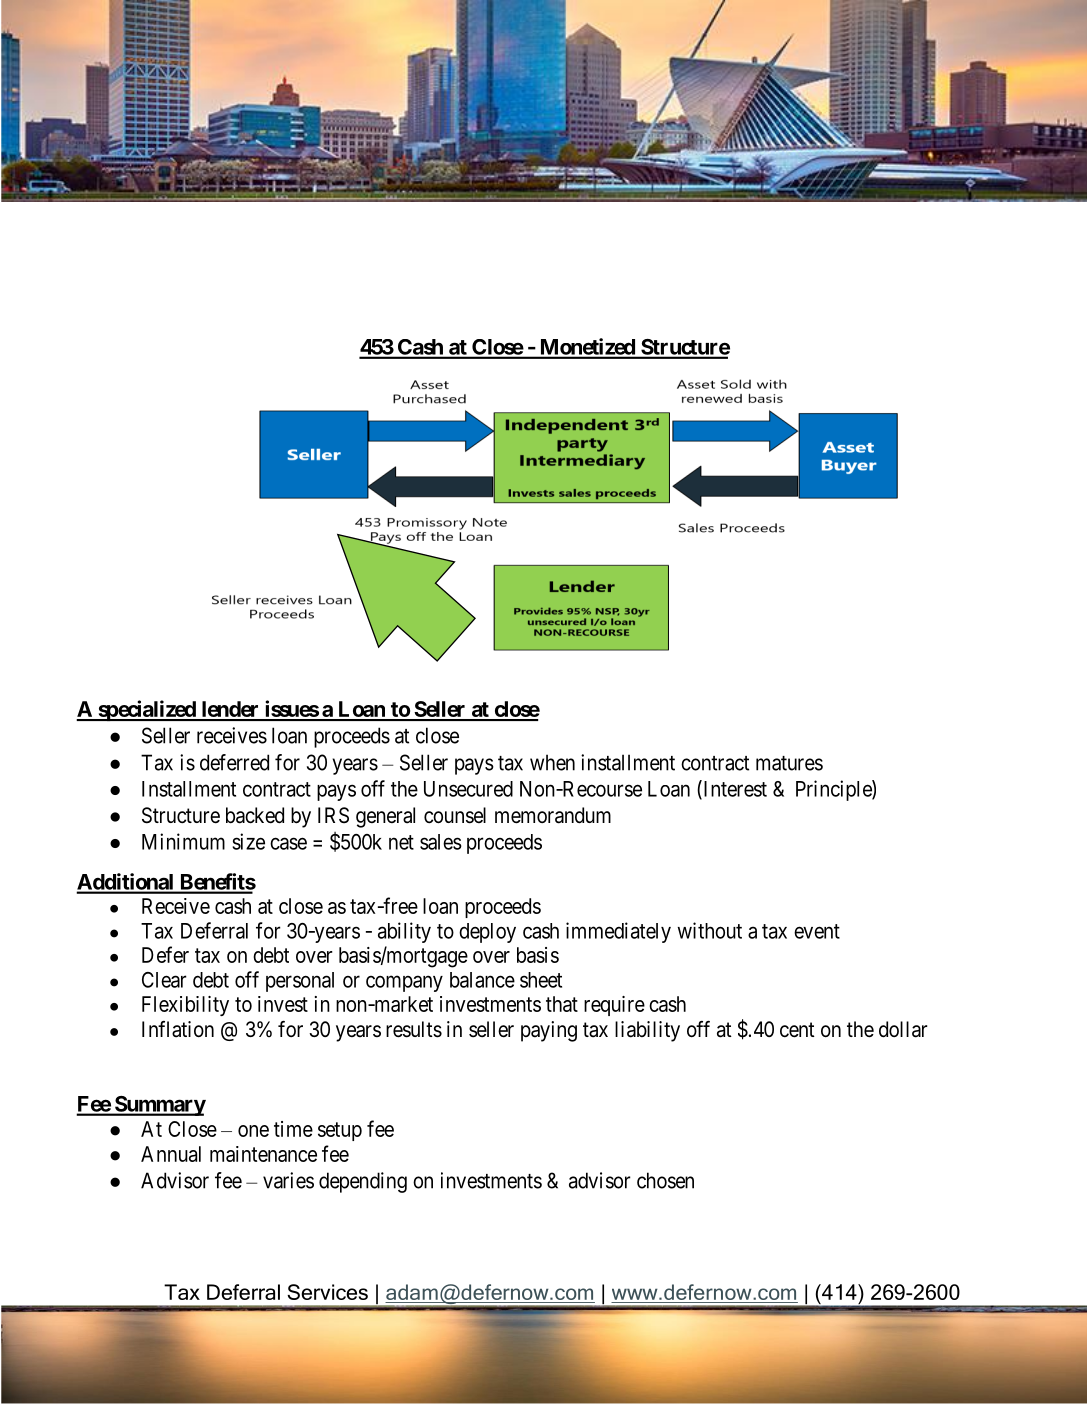  Describe the element at coordinates (797, 1030) in the image. I see `cent` at that location.
